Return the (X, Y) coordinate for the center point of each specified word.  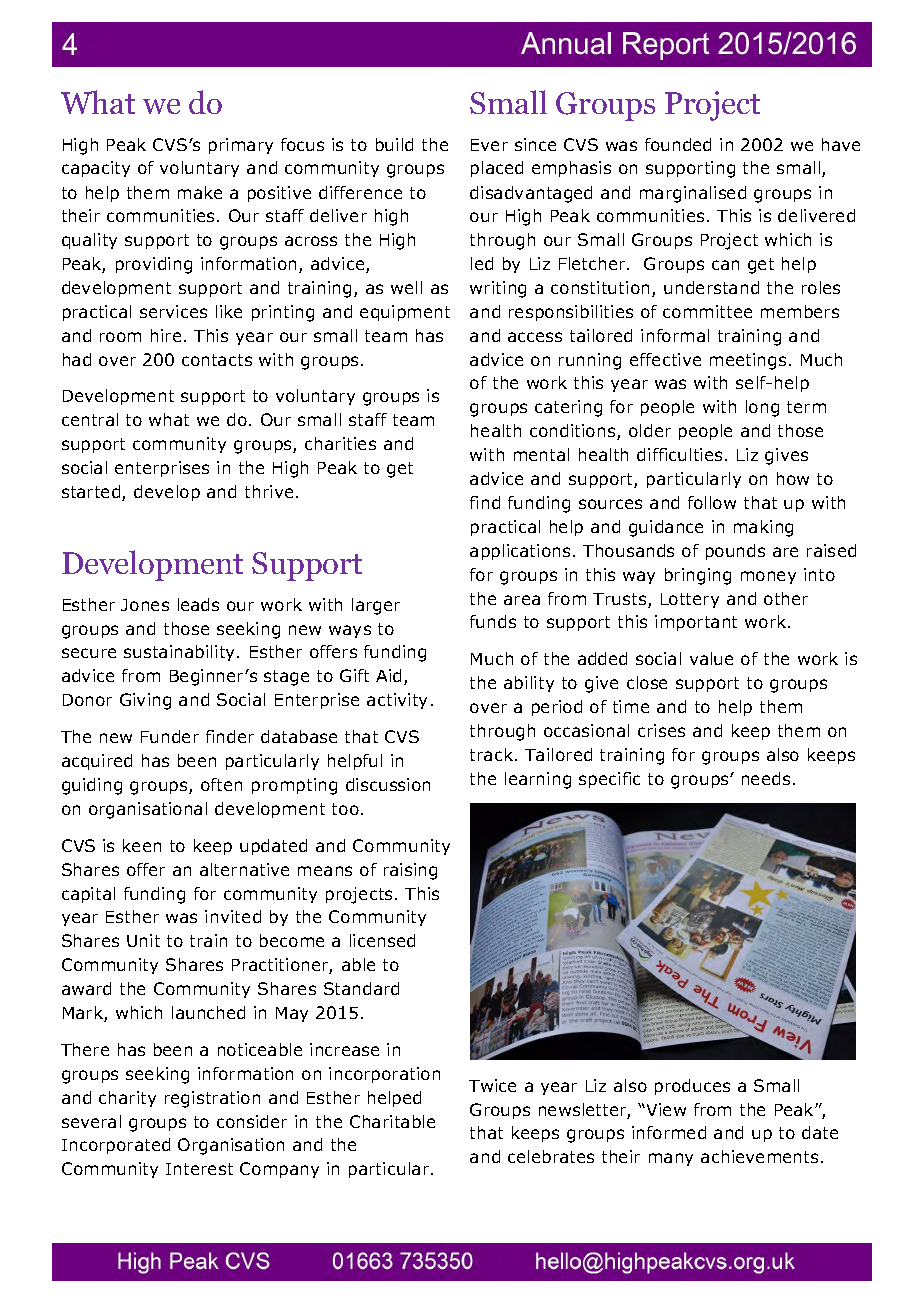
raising (410, 871)
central (90, 419)
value (711, 658)
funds (493, 621)
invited (233, 916)
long (762, 408)
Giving (145, 701)
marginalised (693, 194)
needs (766, 778)
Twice (492, 1085)
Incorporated (116, 1146)
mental (541, 454)
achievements (759, 1156)
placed (497, 169)
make (200, 192)
